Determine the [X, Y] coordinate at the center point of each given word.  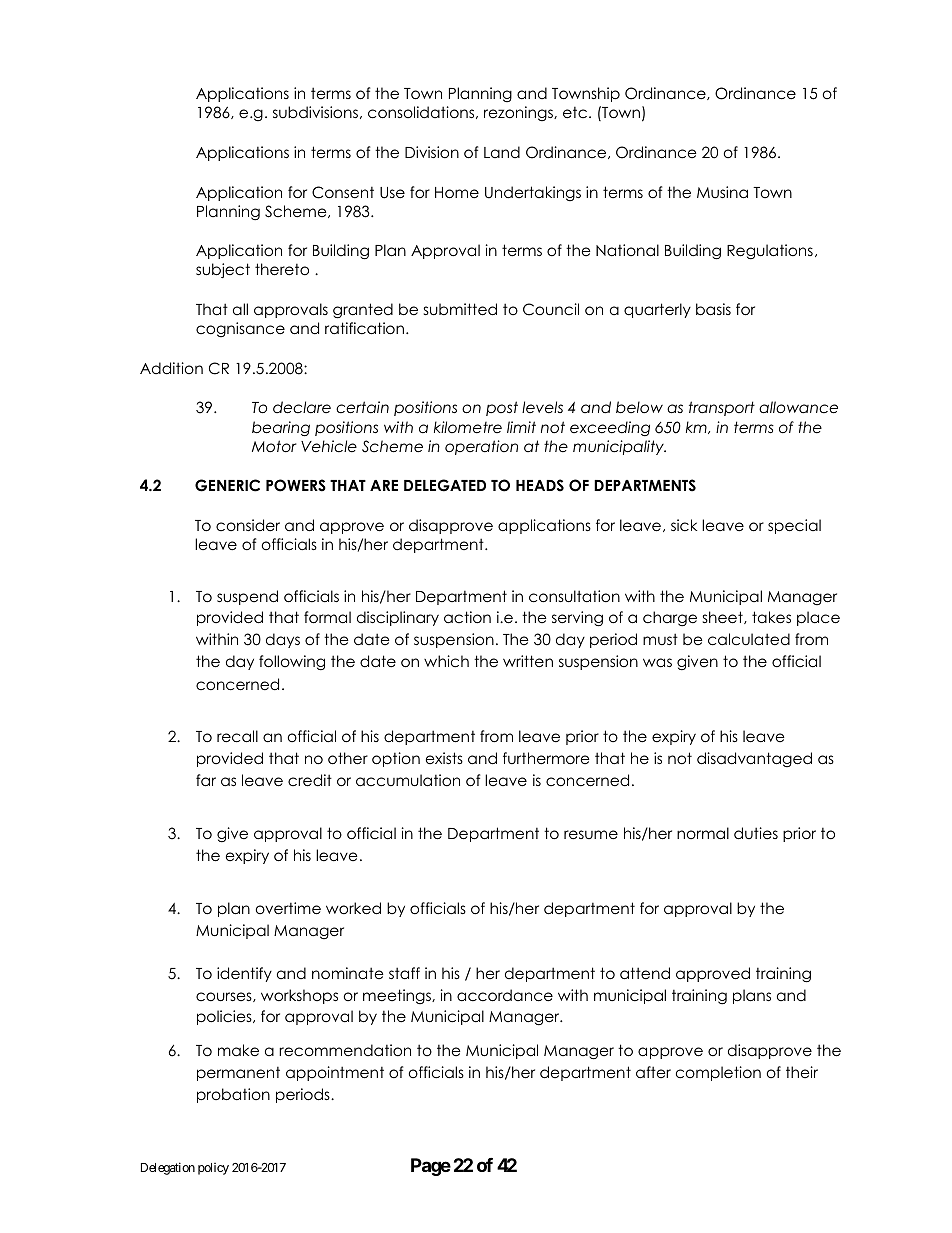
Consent [343, 192]
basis [713, 309]
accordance [505, 995]
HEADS [540, 485]
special [794, 526]
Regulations [770, 252]
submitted [460, 309]
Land [502, 152]
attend [645, 973]
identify [244, 974]
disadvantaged [754, 759]
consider [248, 525]
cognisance [240, 329]
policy [213, 1169]
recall [237, 736]
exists [444, 758]
